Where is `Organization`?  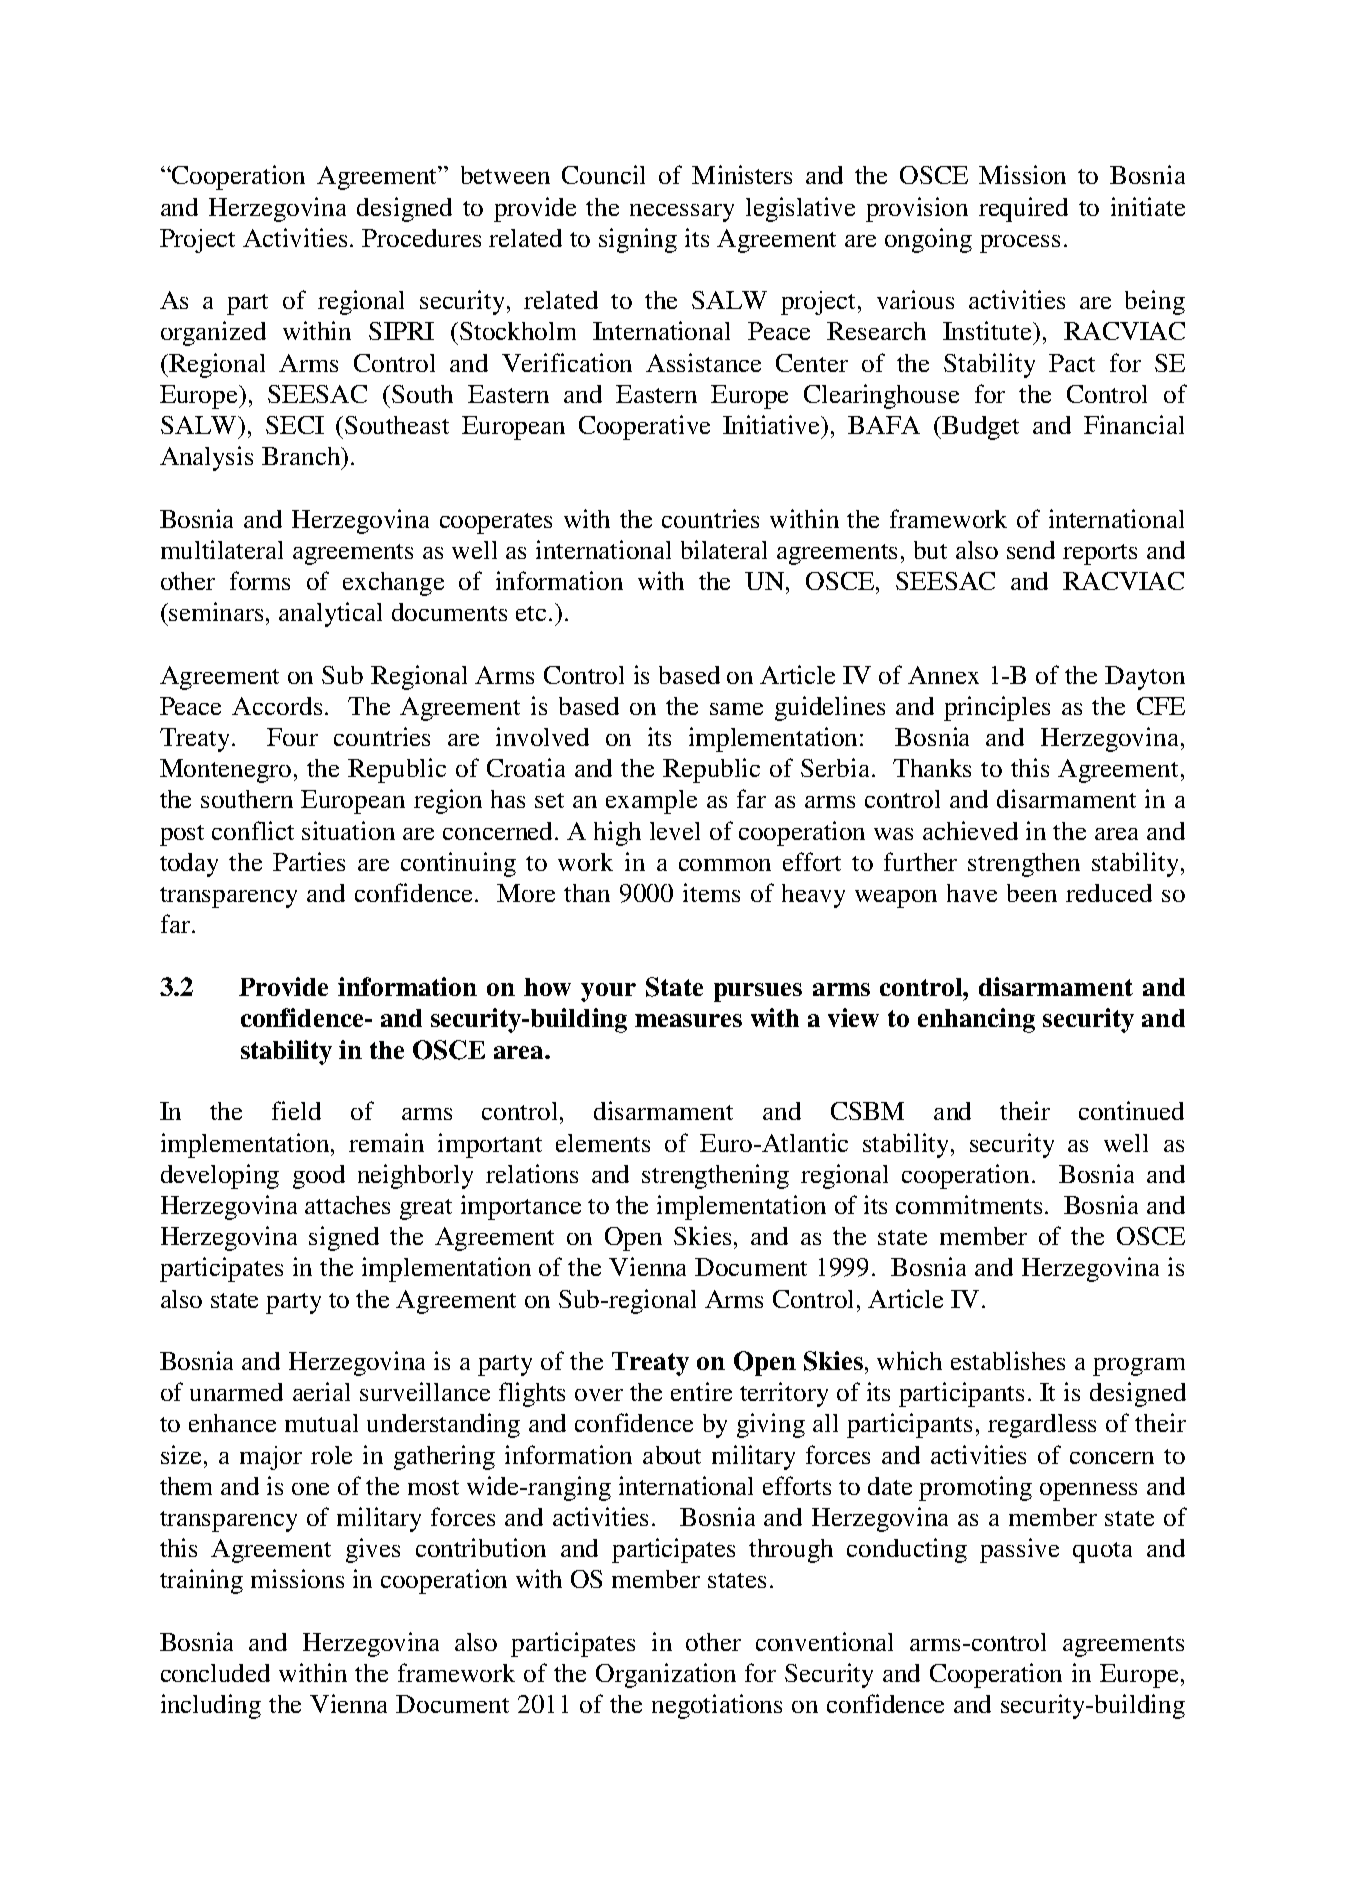 Organization is located at coordinates (666, 1675).
